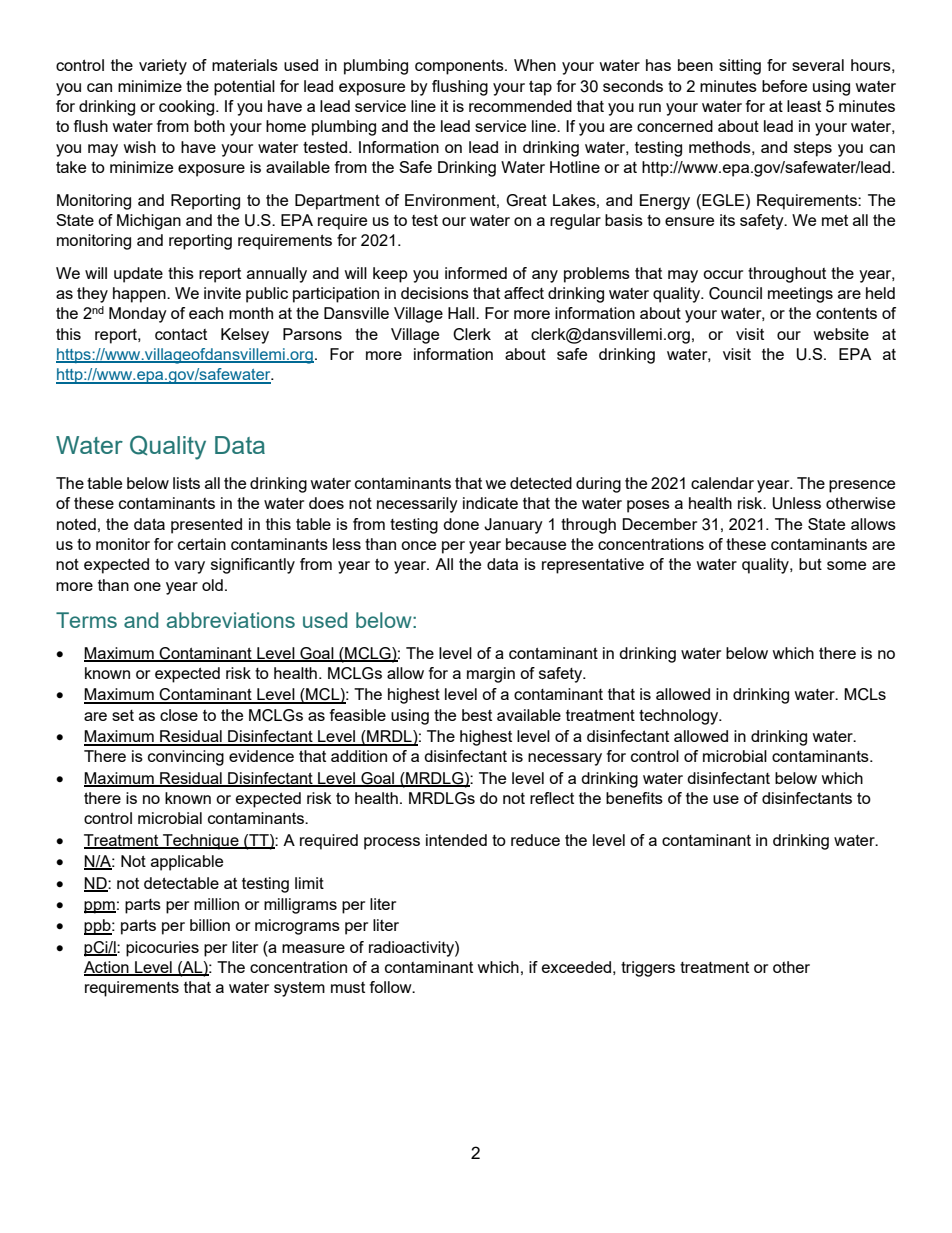  What do you see at coordinates (552, 798) in the screenshot?
I see `reflect` at bounding box center [552, 798].
